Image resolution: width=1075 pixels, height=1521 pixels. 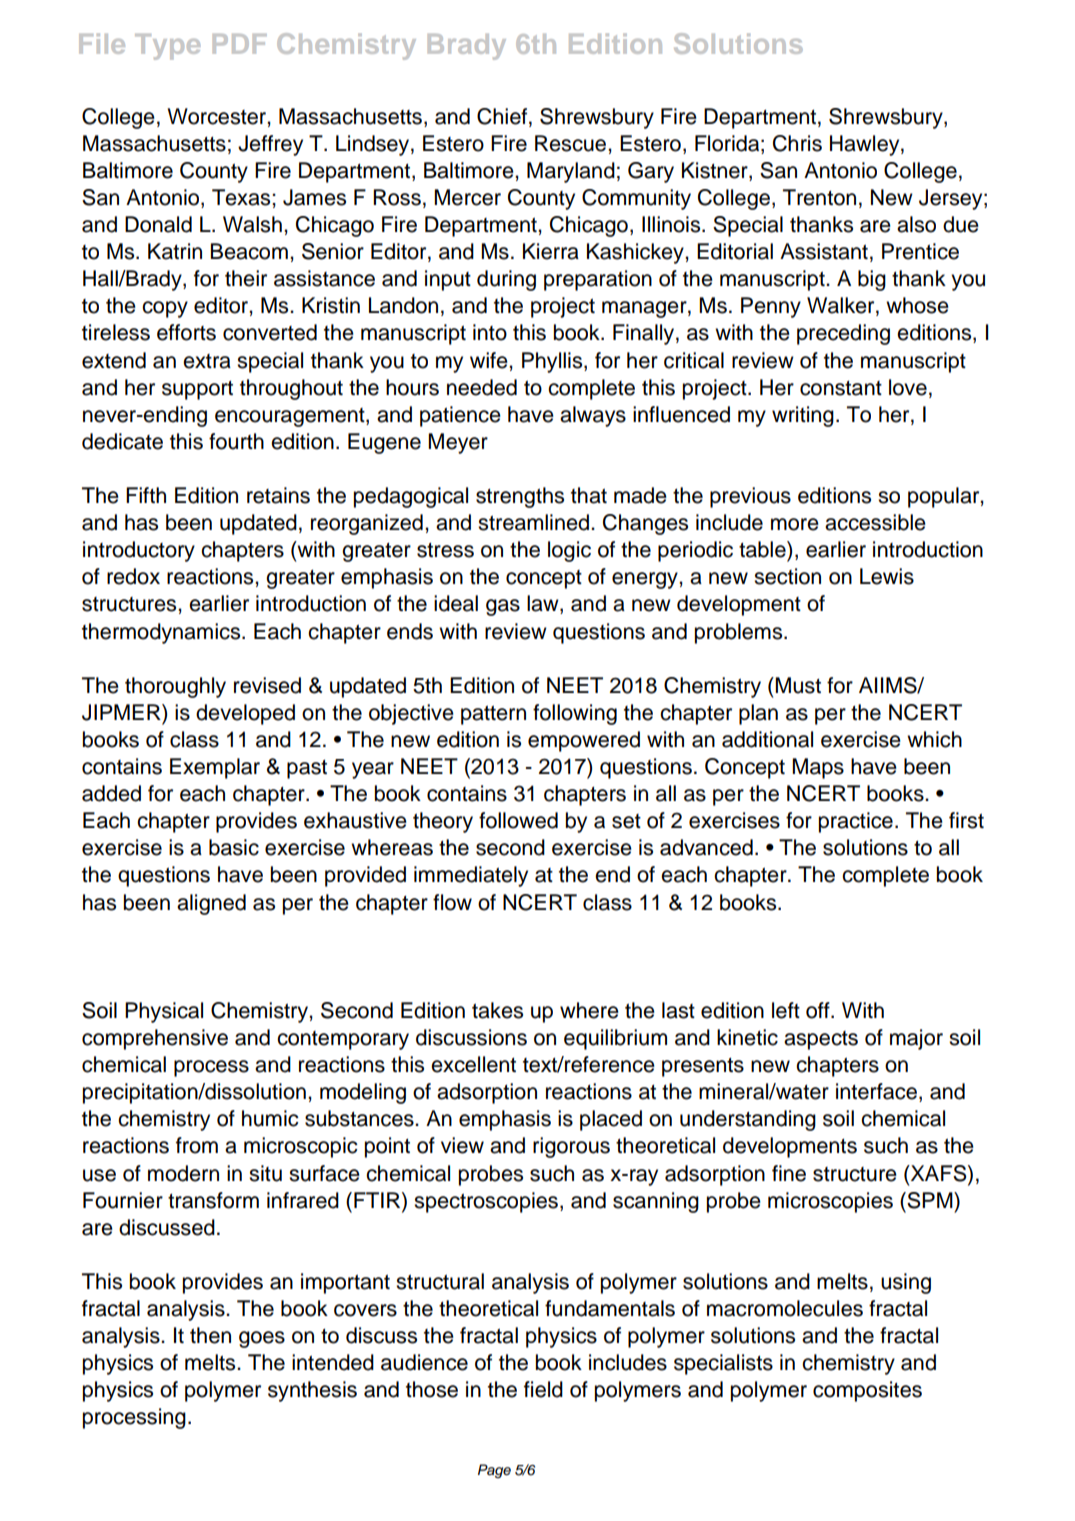 I want to click on then, so click(x=210, y=1335).
